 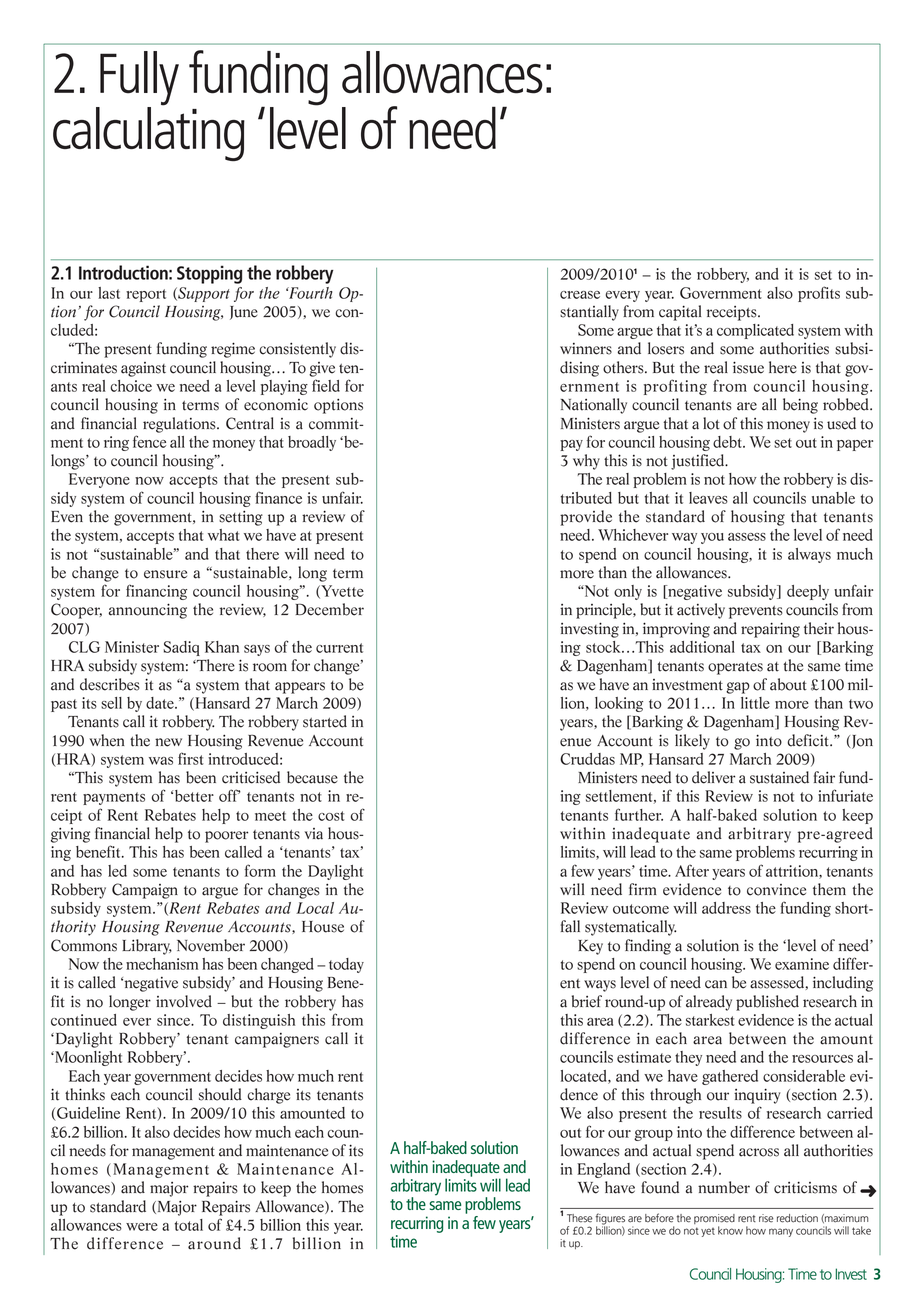 I want to click on December, so click(x=330, y=609).
